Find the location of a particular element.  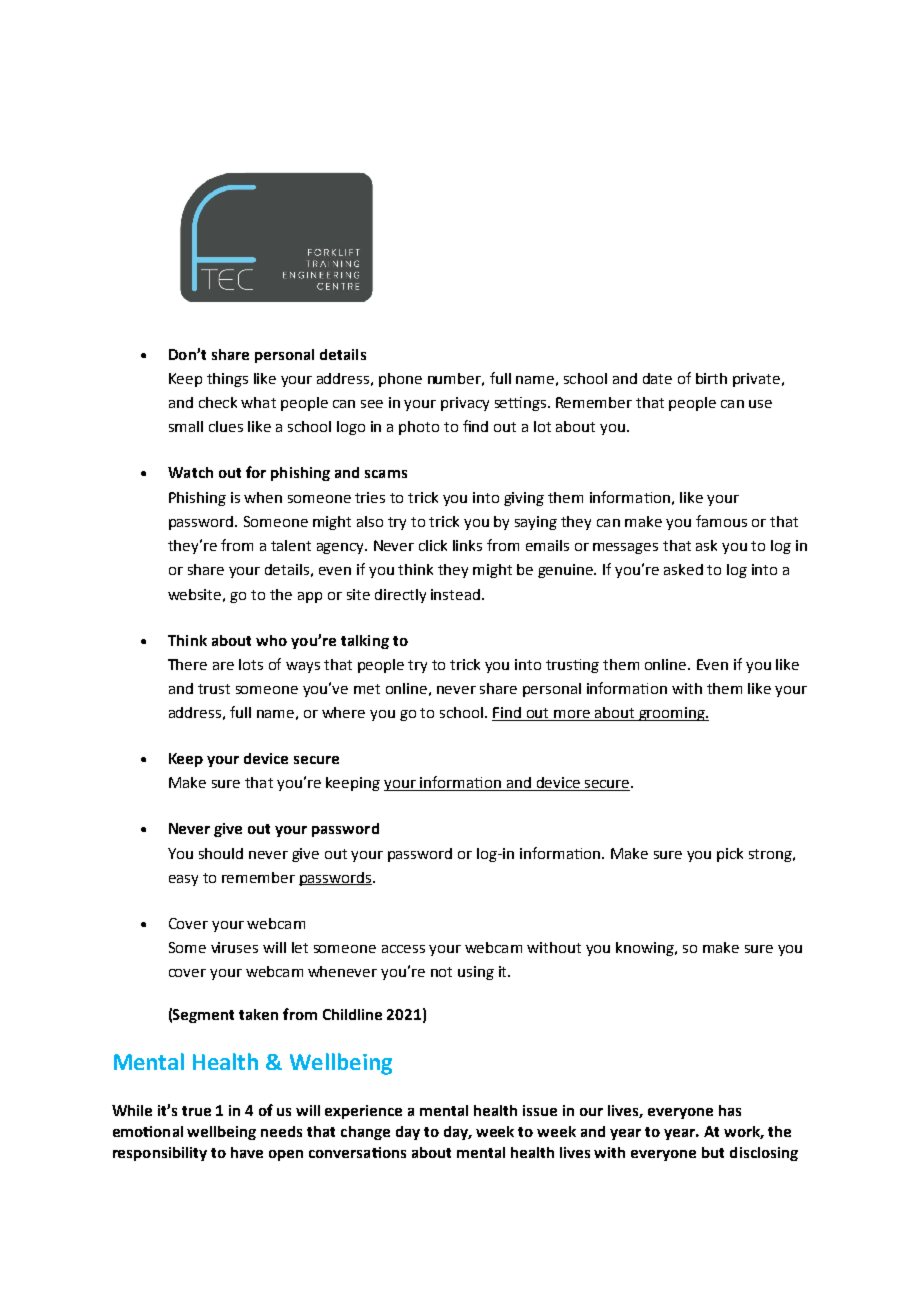

should is located at coordinates (221, 853).
